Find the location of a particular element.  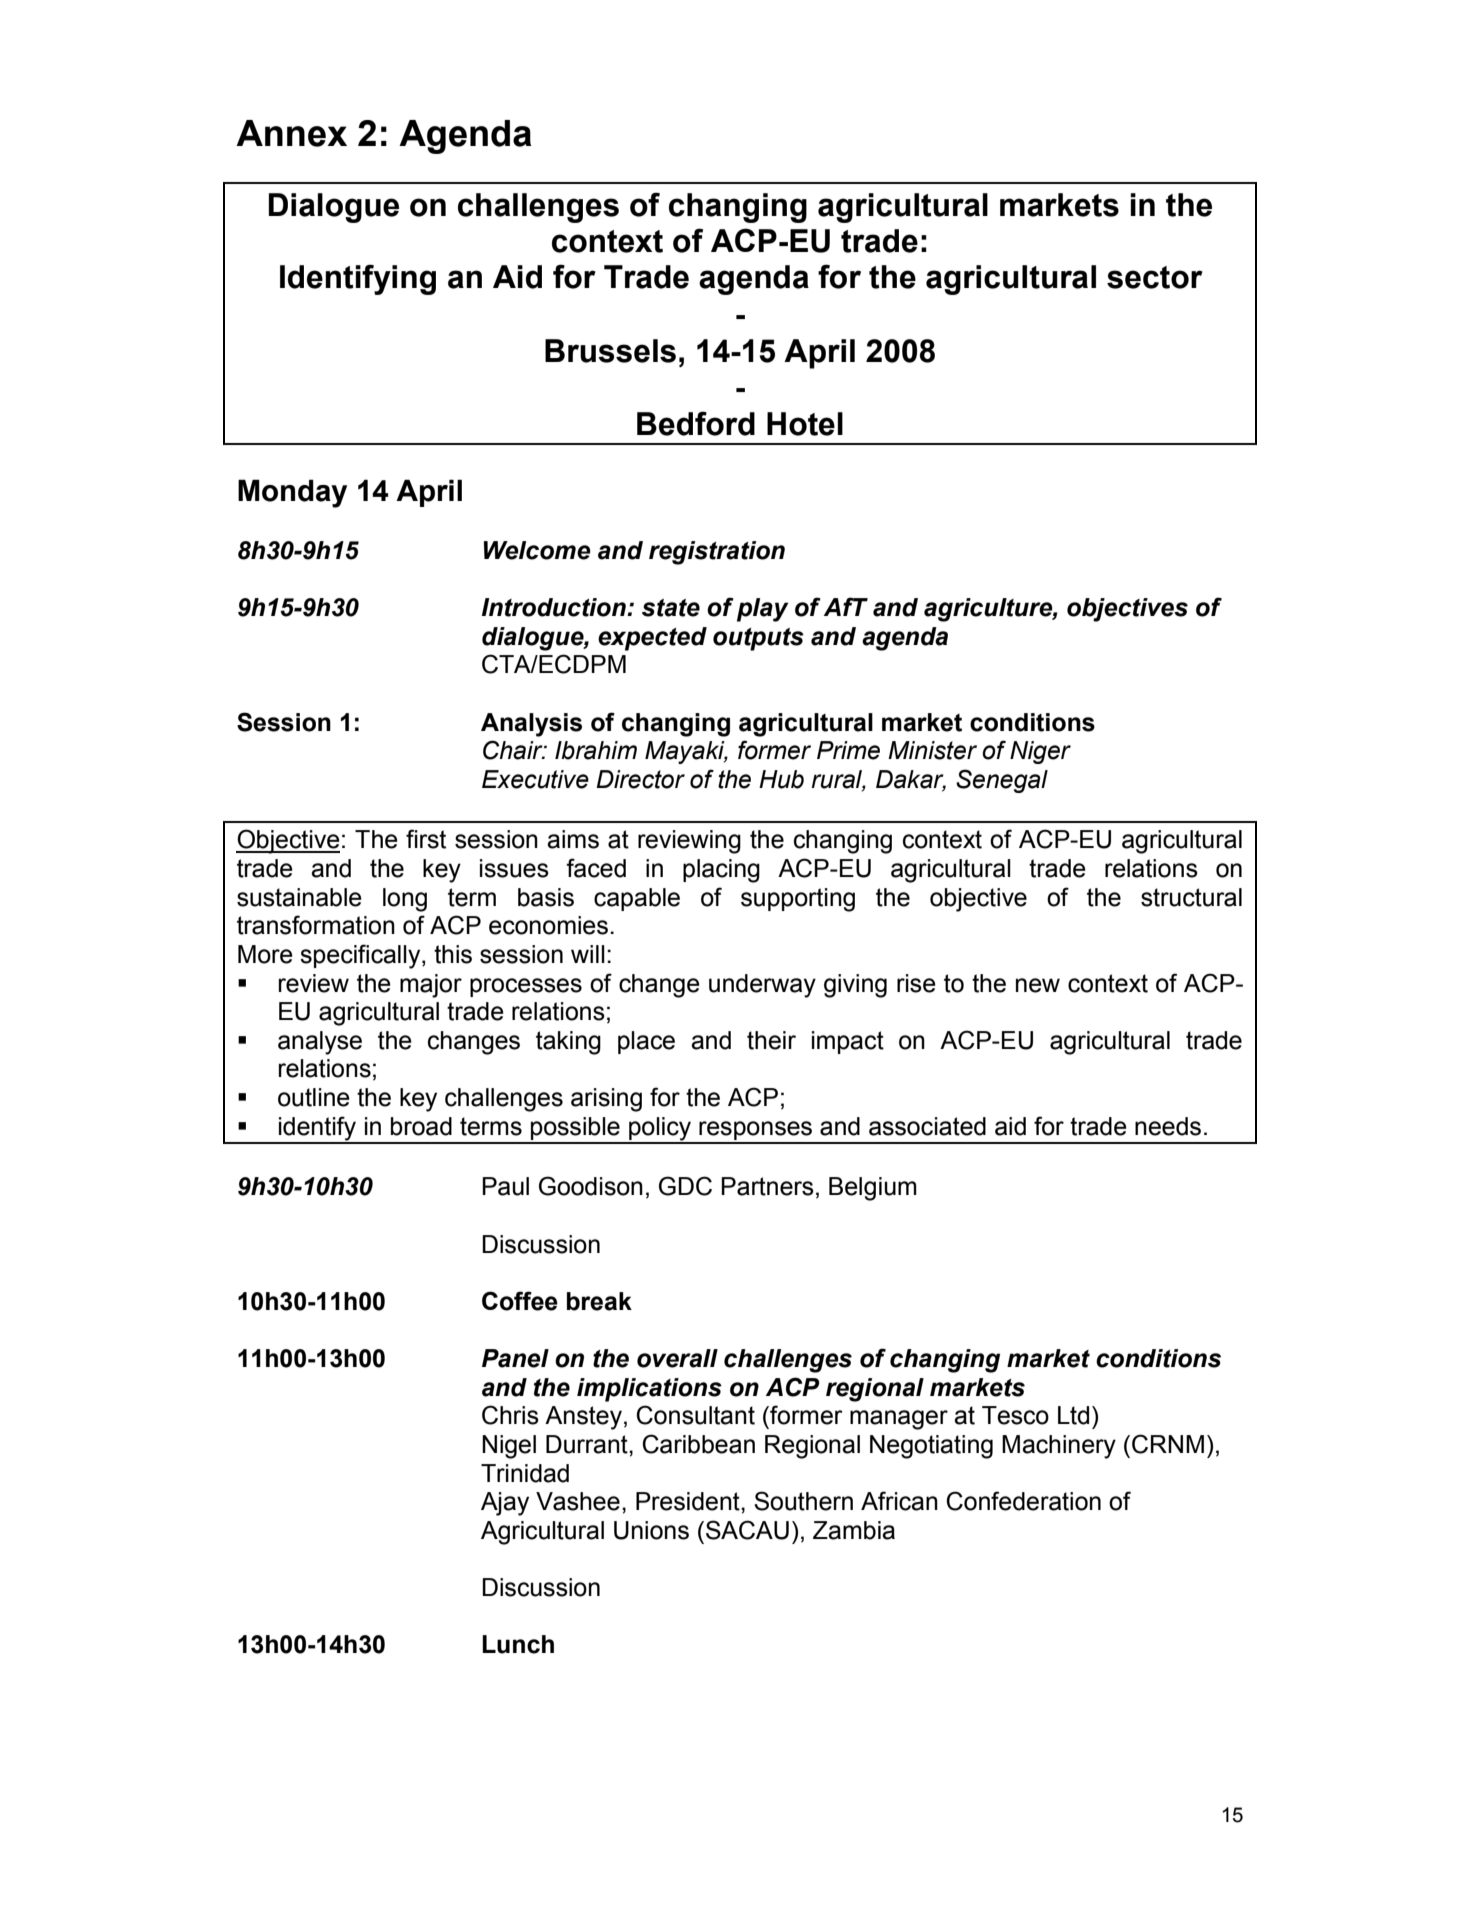

Unions is located at coordinates (651, 1530).
